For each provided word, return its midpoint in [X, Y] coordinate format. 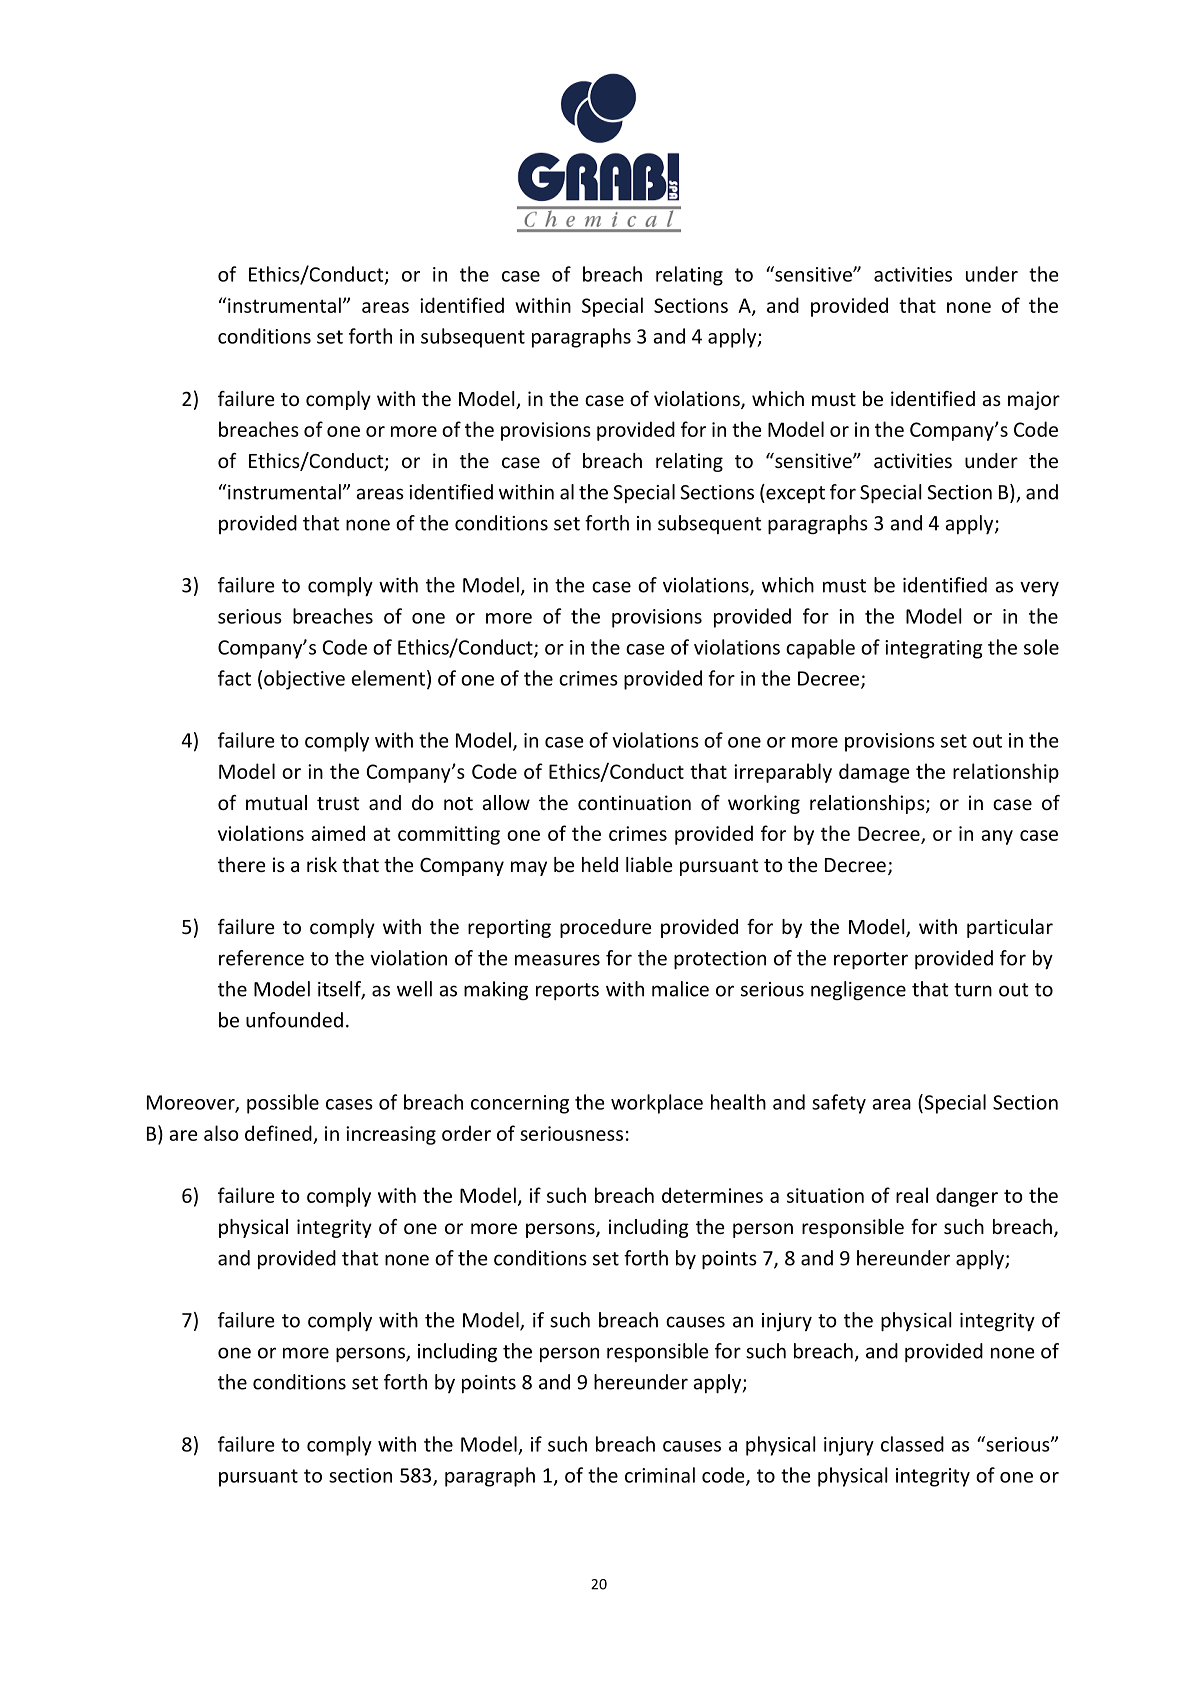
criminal [660, 1475]
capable [820, 649]
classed [912, 1444]
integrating [933, 649]
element [388, 678]
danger [967, 1197]
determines [712, 1195]
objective [304, 680]
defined [278, 1133]
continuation [634, 802]
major [1034, 400]
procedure [605, 928]
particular [1010, 928]
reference [261, 958]
